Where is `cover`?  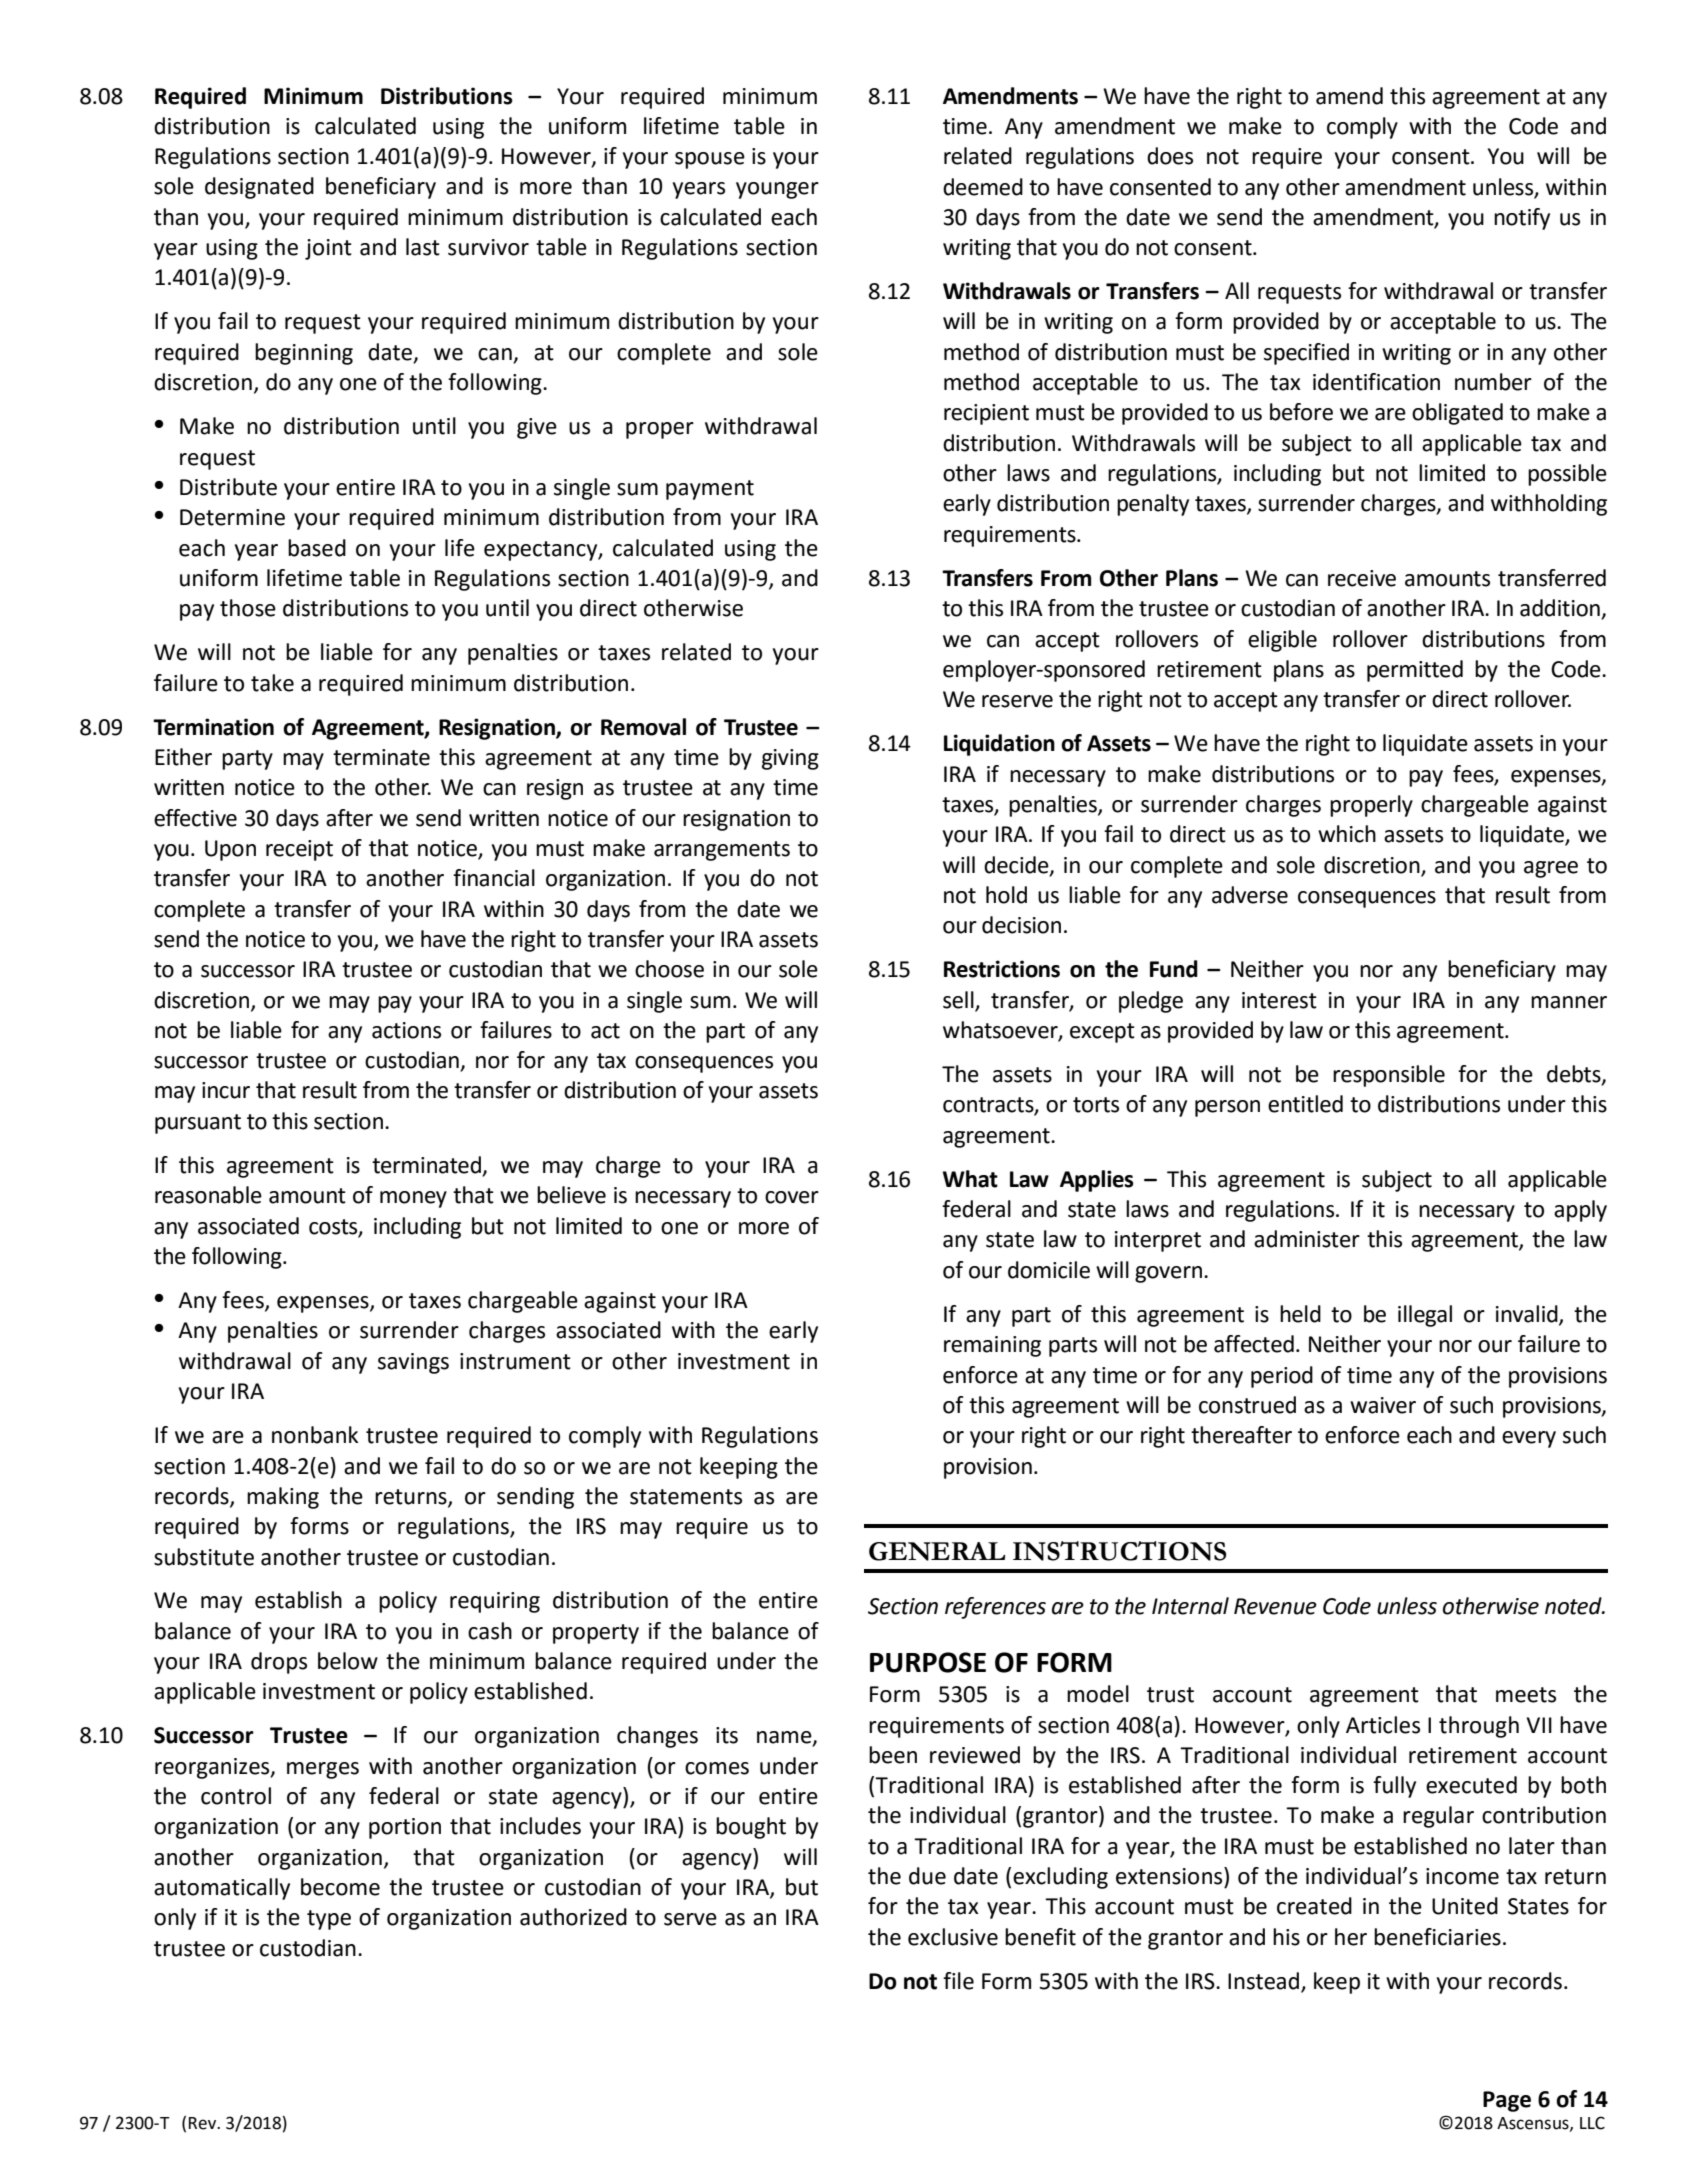 cover is located at coordinates (792, 1197).
